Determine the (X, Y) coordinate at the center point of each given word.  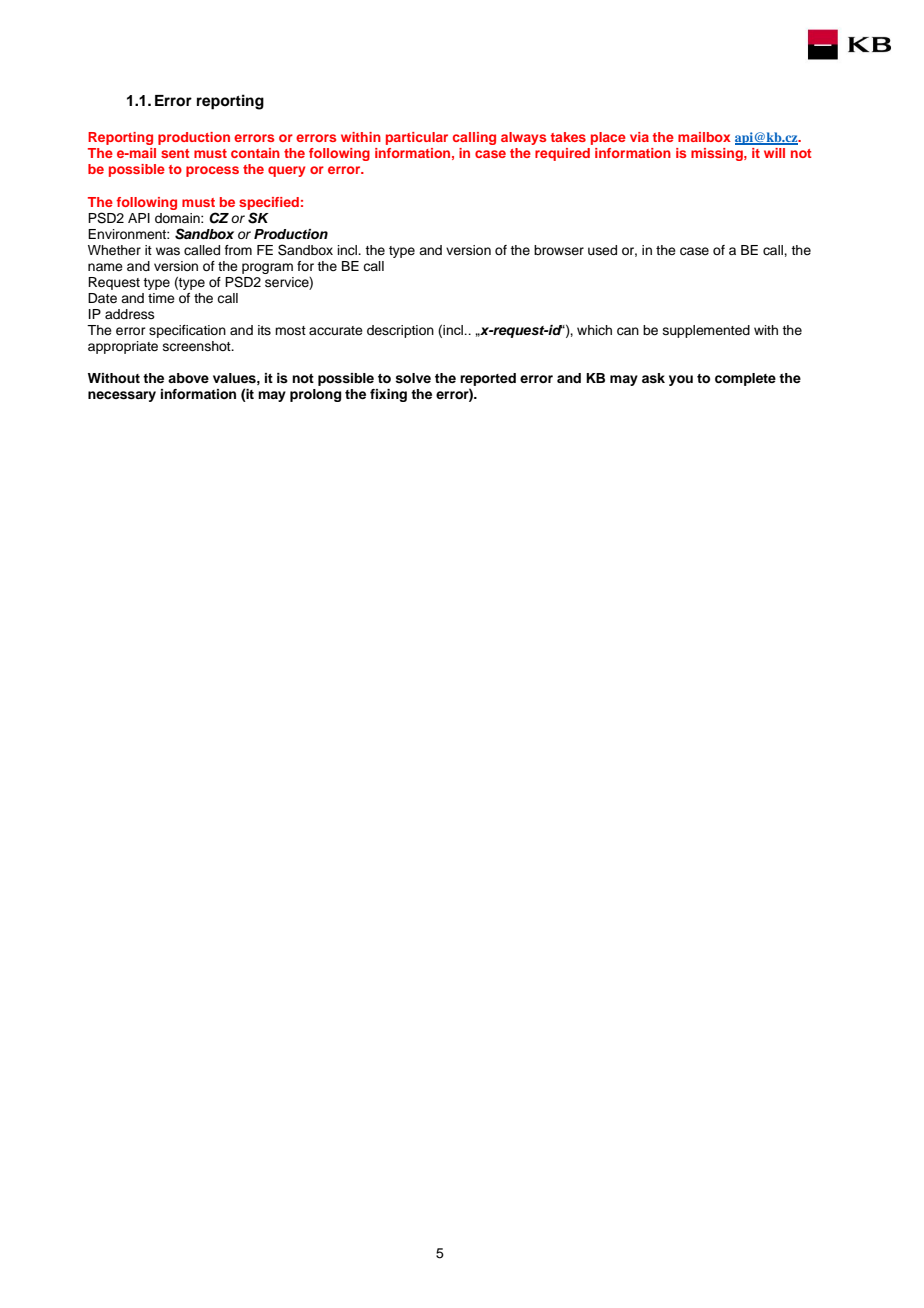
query (287, 171)
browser (559, 250)
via (639, 137)
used (602, 250)
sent (175, 153)
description (400, 331)
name (105, 267)
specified (269, 203)
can (628, 331)
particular (417, 138)
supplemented (706, 331)
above (188, 378)
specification (187, 331)
